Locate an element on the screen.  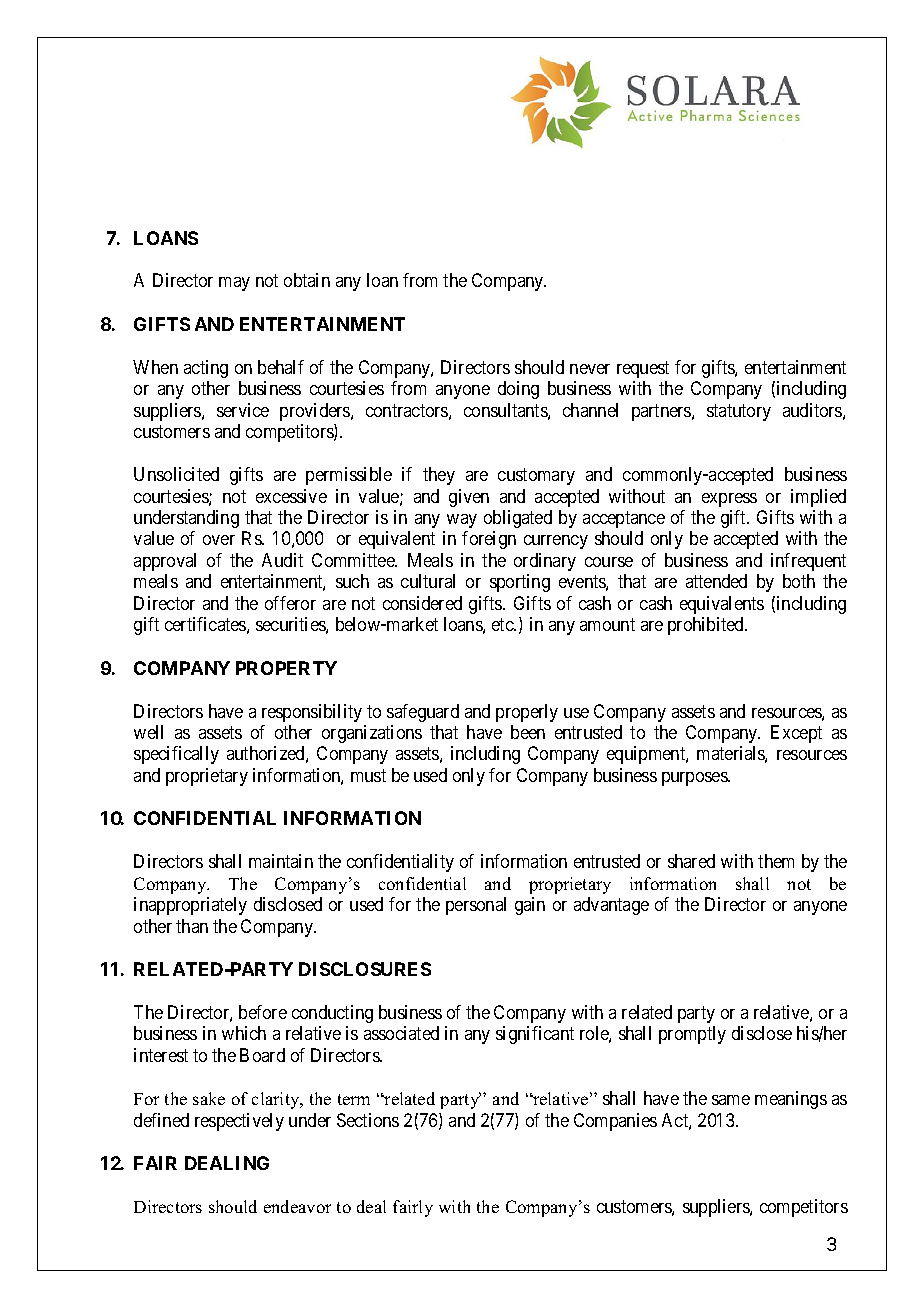
may is located at coordinates (234, 284).
